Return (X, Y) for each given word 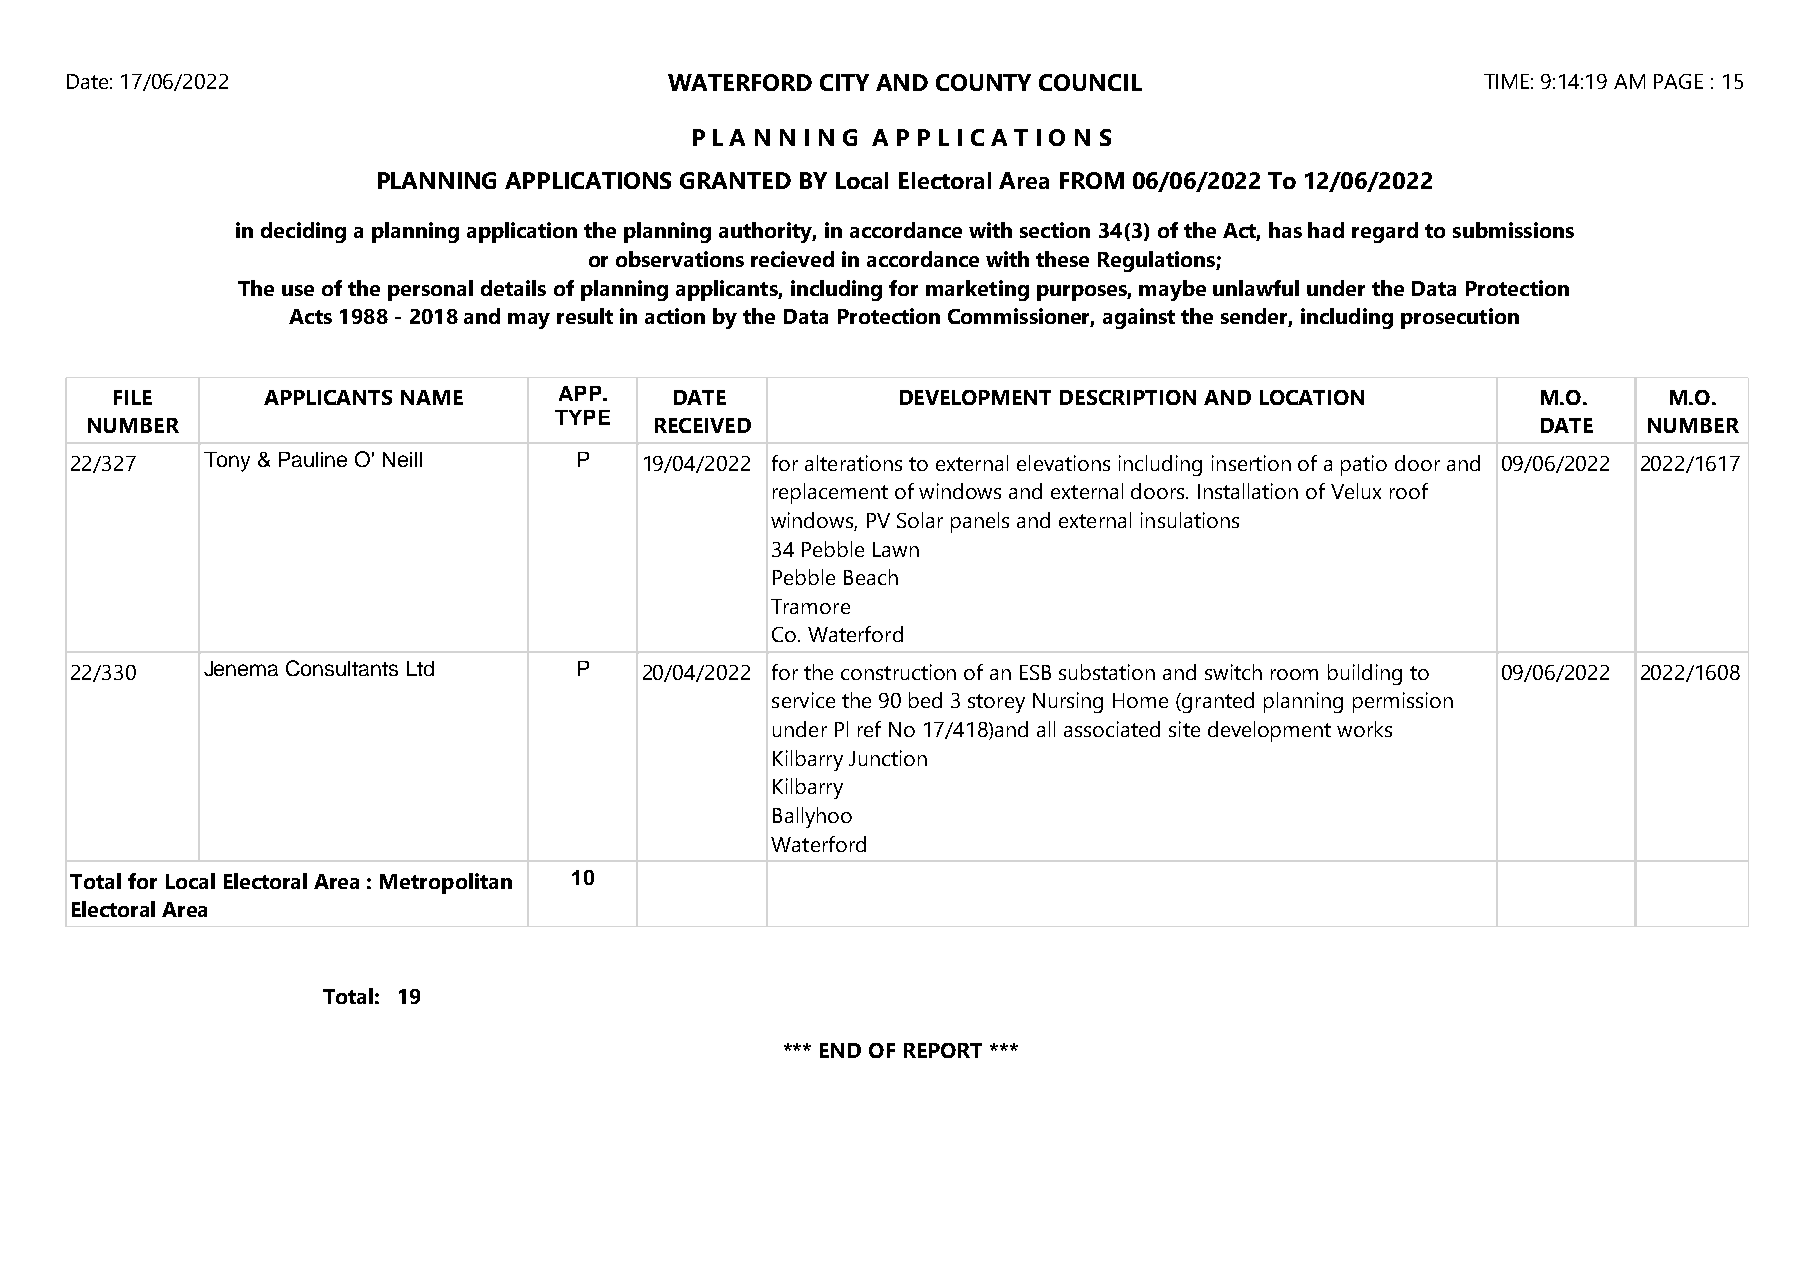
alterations (853, 463)
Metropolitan (446, 883)
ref (869, 729)
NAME (432, 397)
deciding (303, 232)
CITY (844, 82)
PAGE (1678, 81)
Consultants (342, 668)
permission (1403, 702)
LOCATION (1312, 397)
